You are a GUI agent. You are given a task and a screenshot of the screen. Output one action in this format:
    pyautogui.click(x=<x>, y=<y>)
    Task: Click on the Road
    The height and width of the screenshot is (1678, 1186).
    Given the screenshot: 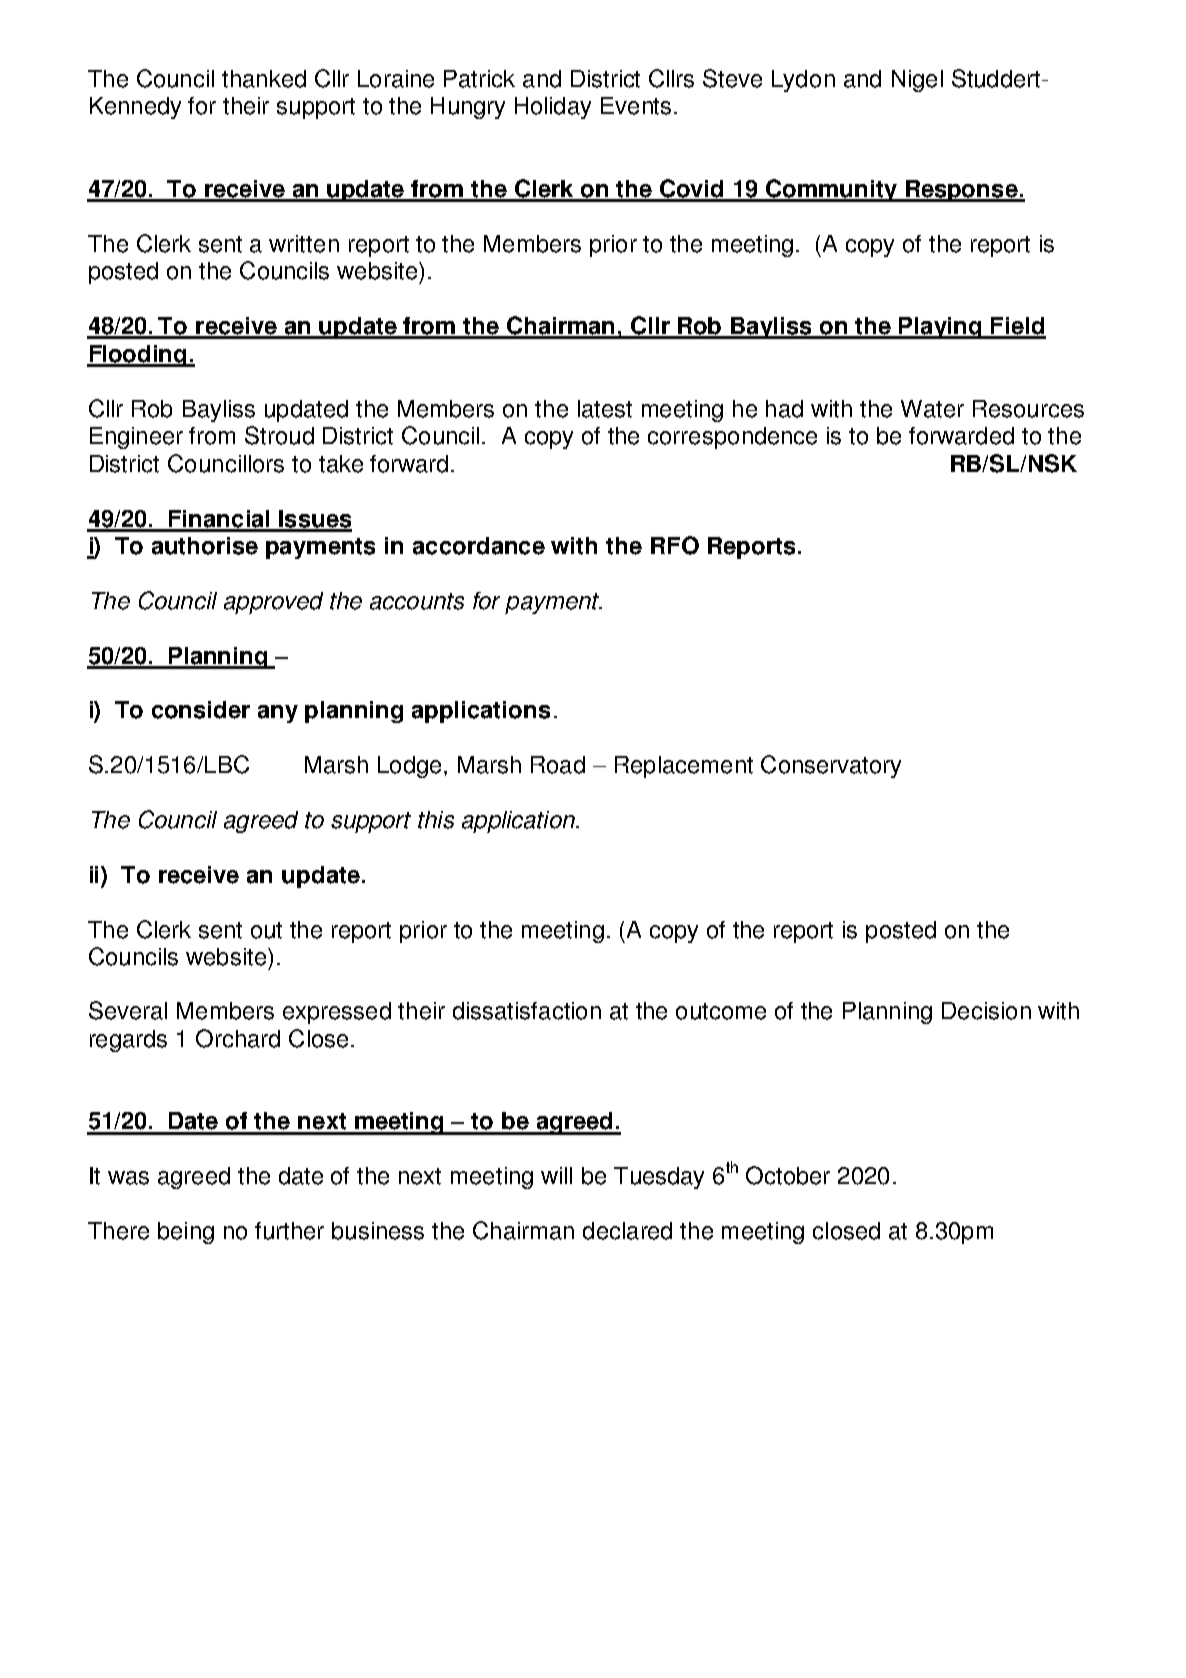 What is the action you would take?
    pyautogui.click(x=558, y=765)
